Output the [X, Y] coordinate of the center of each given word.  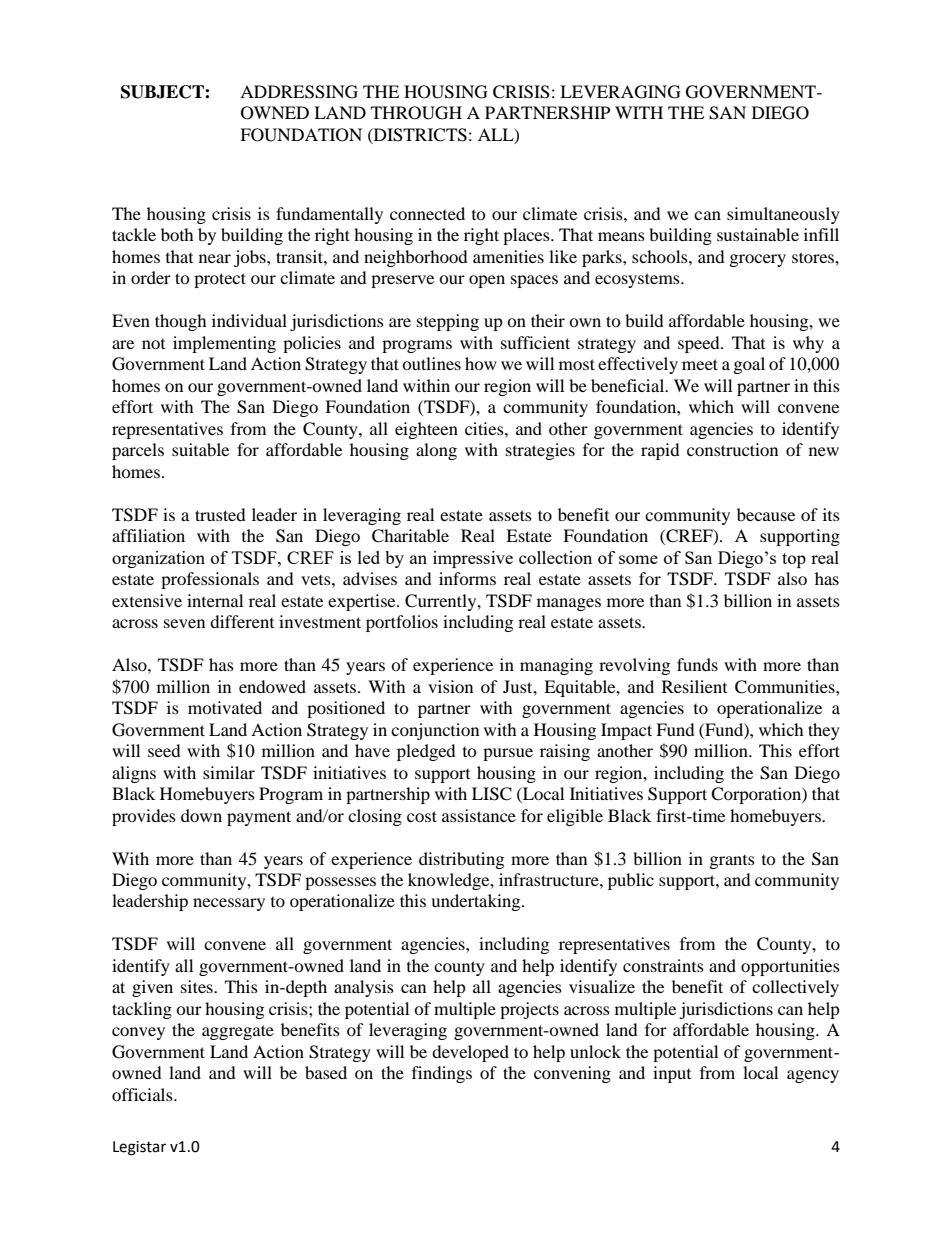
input [672, 1074]
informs [467, 578]
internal [215, 600]
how [481, 363]
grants [732, 862]
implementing [224, 344]
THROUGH [416, 113]
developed [470, 1053]
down [201, 815]
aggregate [238, 1032]
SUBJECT [163, 92]
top [794, 560]
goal [749, 365]
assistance [479, 815]
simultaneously [783, 215]
